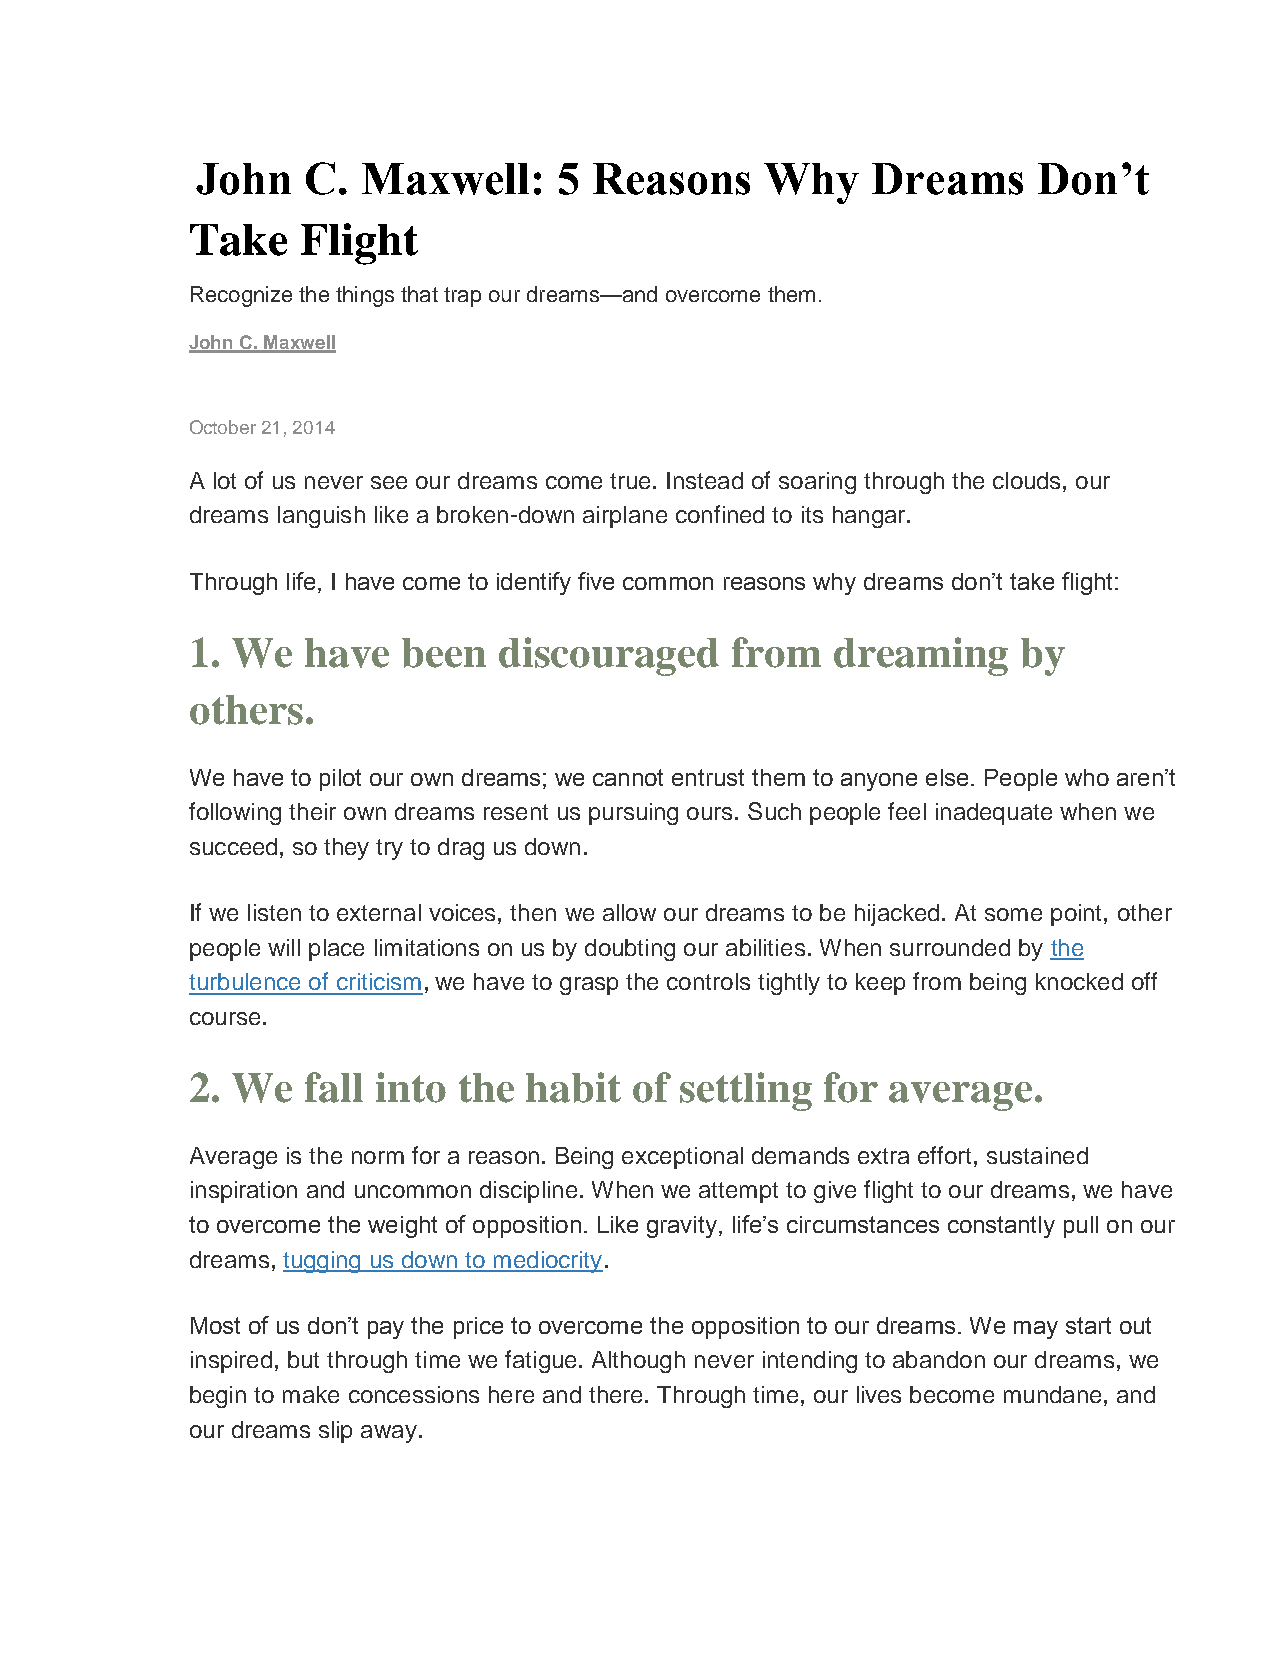 The height and width of the image is (1663, 1285). Describe the element at coordinates (870, 517) in the image. I see `hangar` at that location.
